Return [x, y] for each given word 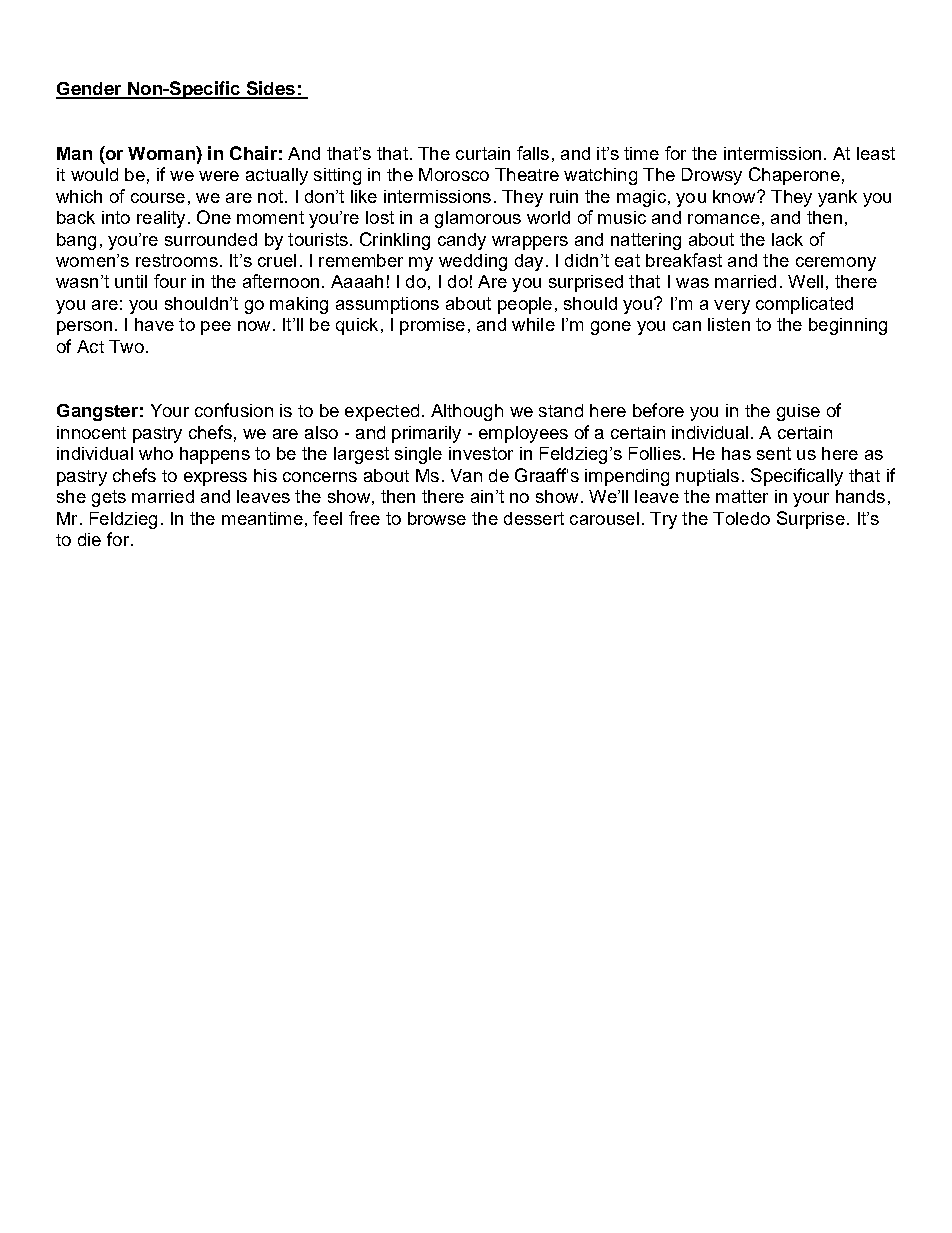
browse [437, 518]
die [89, 539]
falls [533, 153]
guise [798, 412]
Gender [90, 90]
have [154, 324]
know [735, 196]
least [876, 153]
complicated [804, 305]
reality [161, 219]
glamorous [478, 219]
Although [467, 412]
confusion [234, 410]
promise [432, 326]
